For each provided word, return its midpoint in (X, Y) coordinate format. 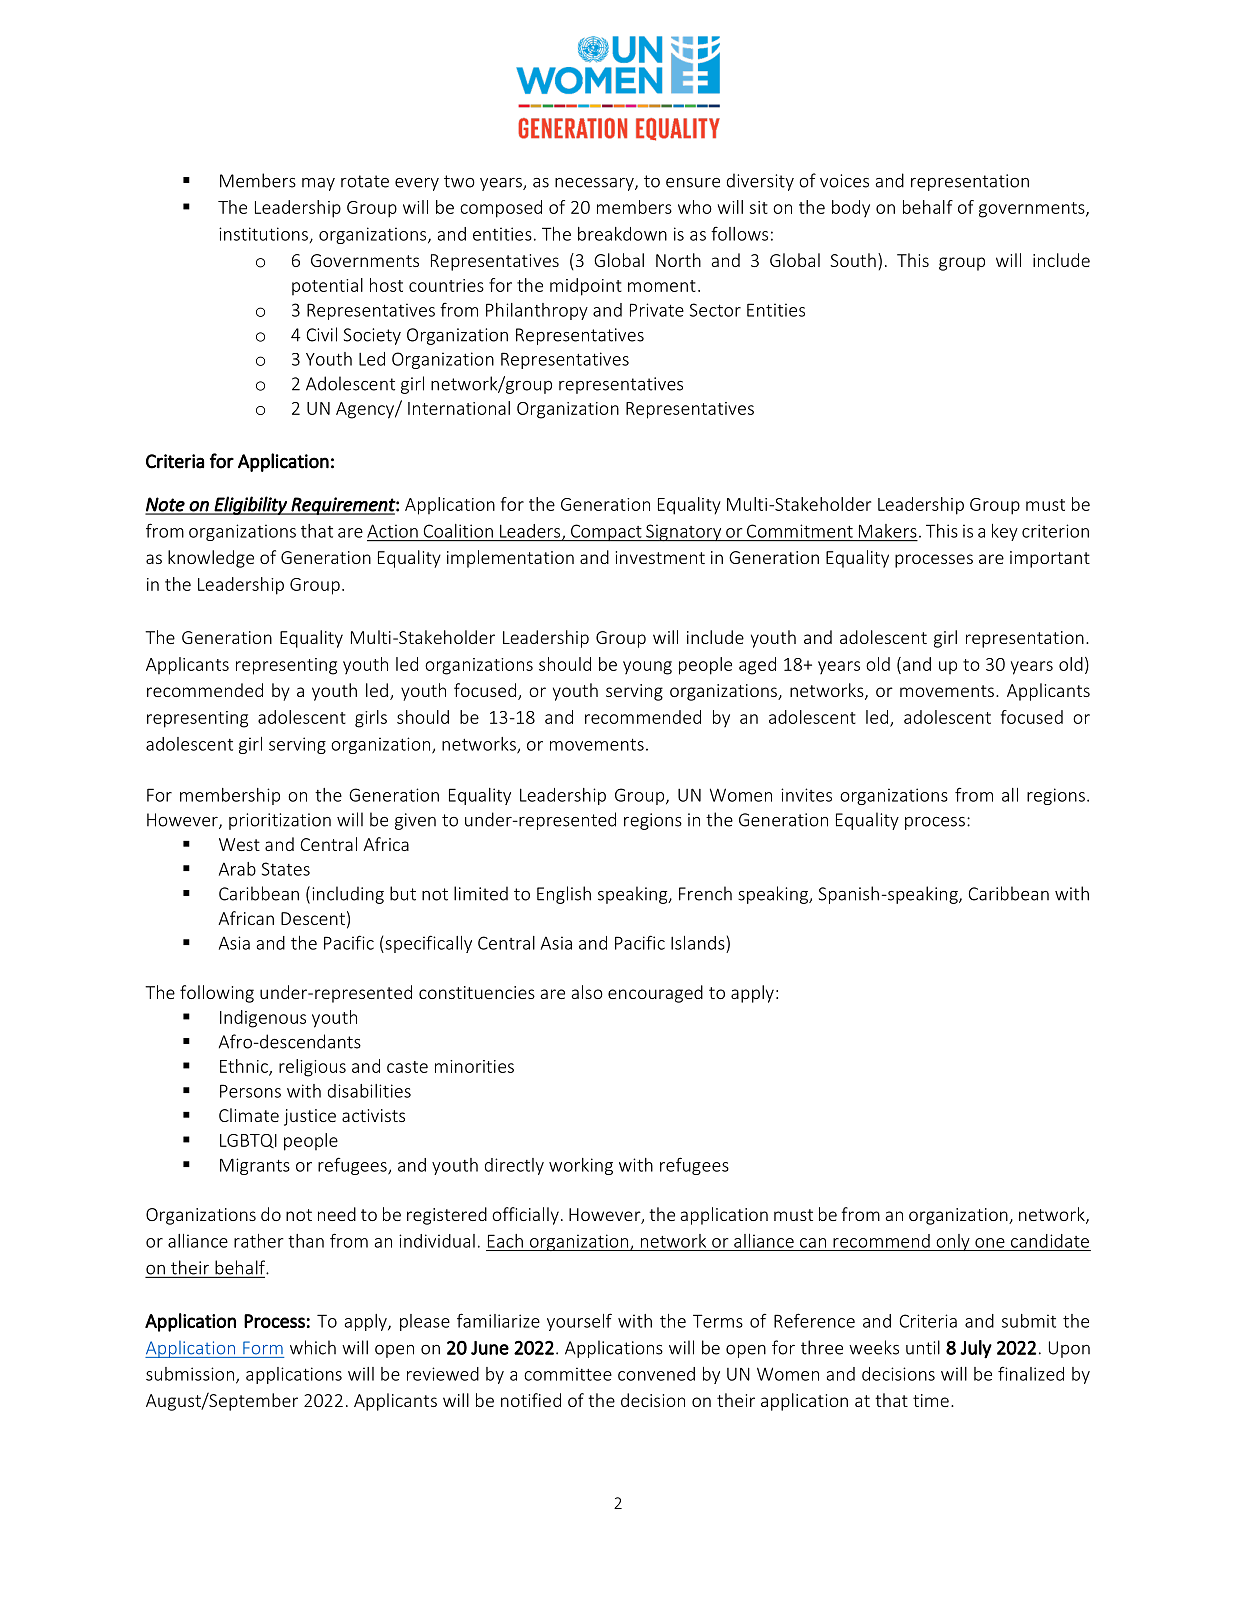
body (851, 209)
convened (656, 1374)
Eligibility (251, 505)
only (953, 1242)
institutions (263, 234)
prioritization (280, 821)
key (1005, 532)
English (564, 895)
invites (806, 795)
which (313, 1347)
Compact (606, 533)
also (587, 992)
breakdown (622, 234)
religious (312, 1068)
